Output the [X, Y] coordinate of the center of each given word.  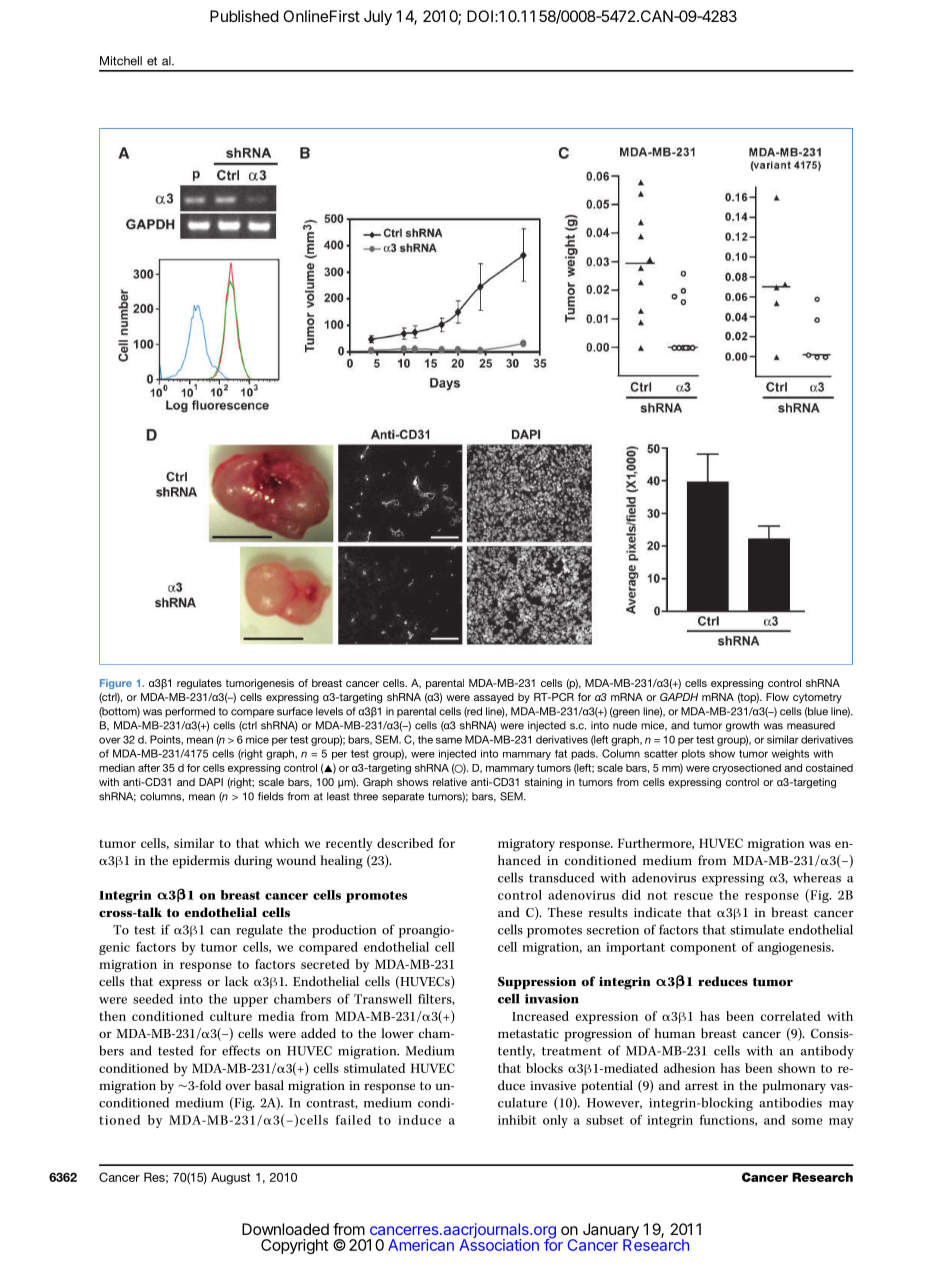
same [449, 740]
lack [237, 981]
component [703, 949]
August [231, 1178]
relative [450, 782]
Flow [777, 697]
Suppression [537, 983]
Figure [116, 684]
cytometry [817, 698]
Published [244, 16]
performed [190, 712]
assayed [494, 698]
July [378, 18]
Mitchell [121, 61]
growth [742, 726]
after [149, 768]
